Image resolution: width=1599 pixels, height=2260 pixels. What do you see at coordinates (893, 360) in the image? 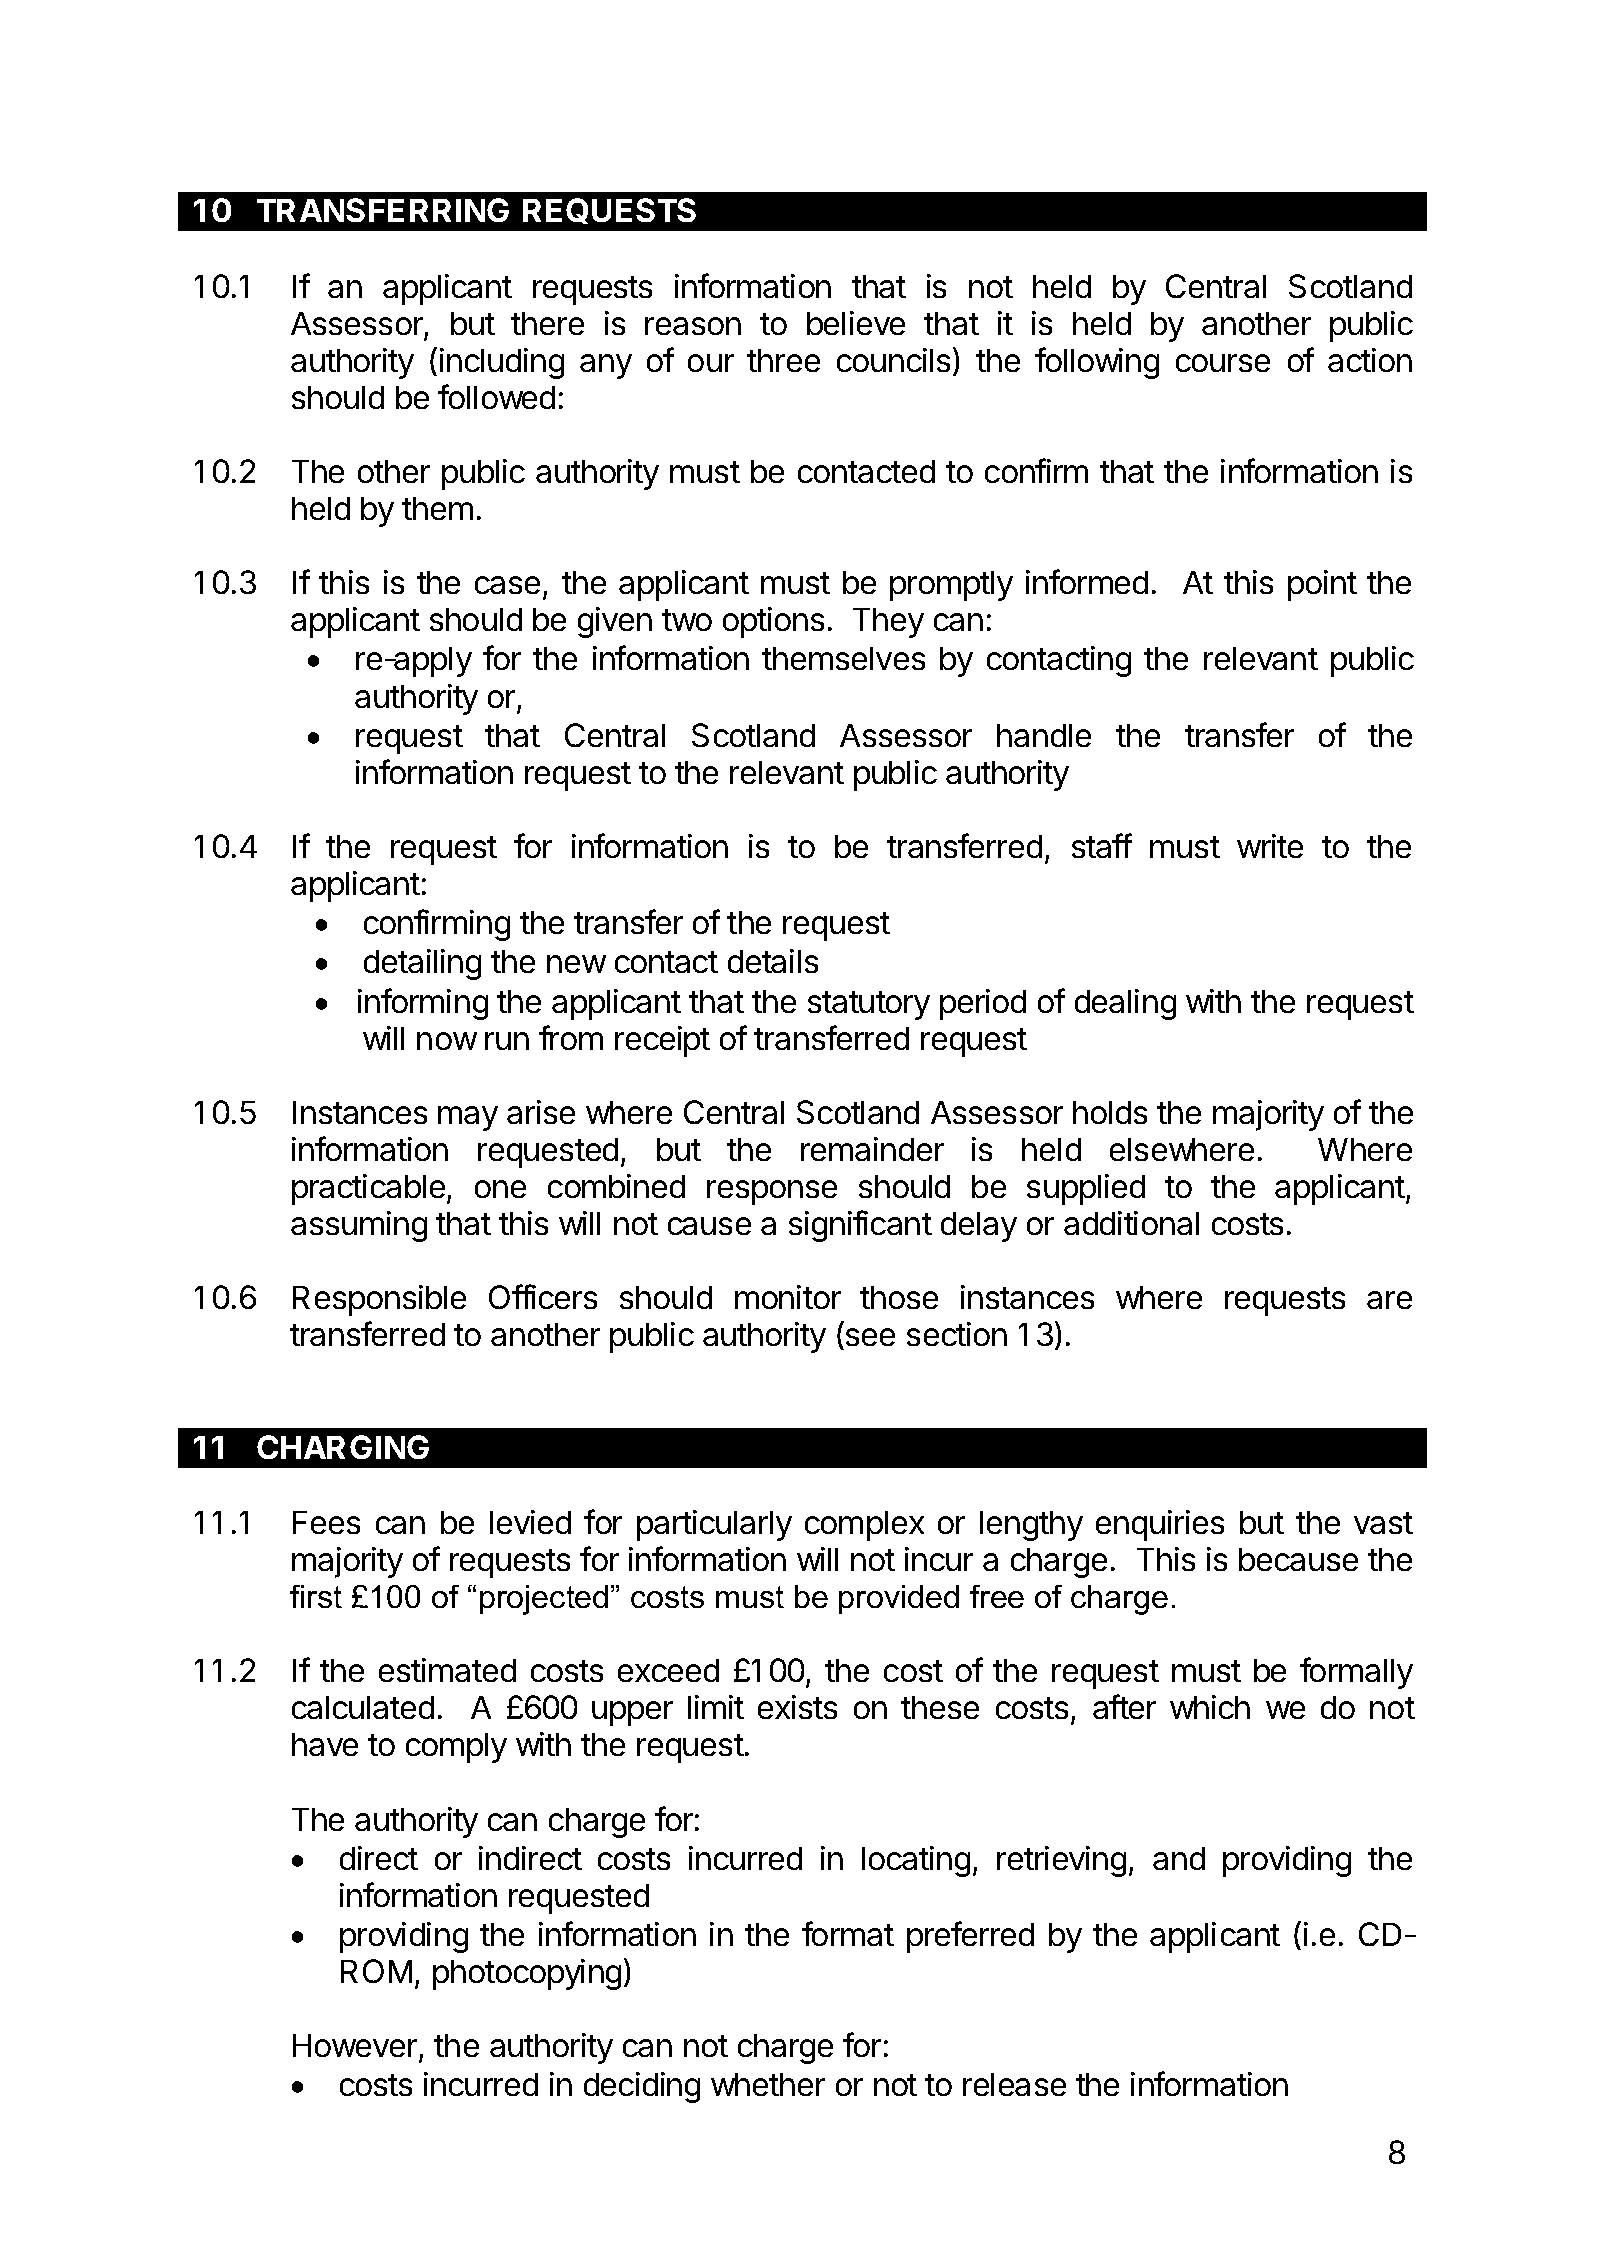
I see `councils` at bounding box center [893, 360].
